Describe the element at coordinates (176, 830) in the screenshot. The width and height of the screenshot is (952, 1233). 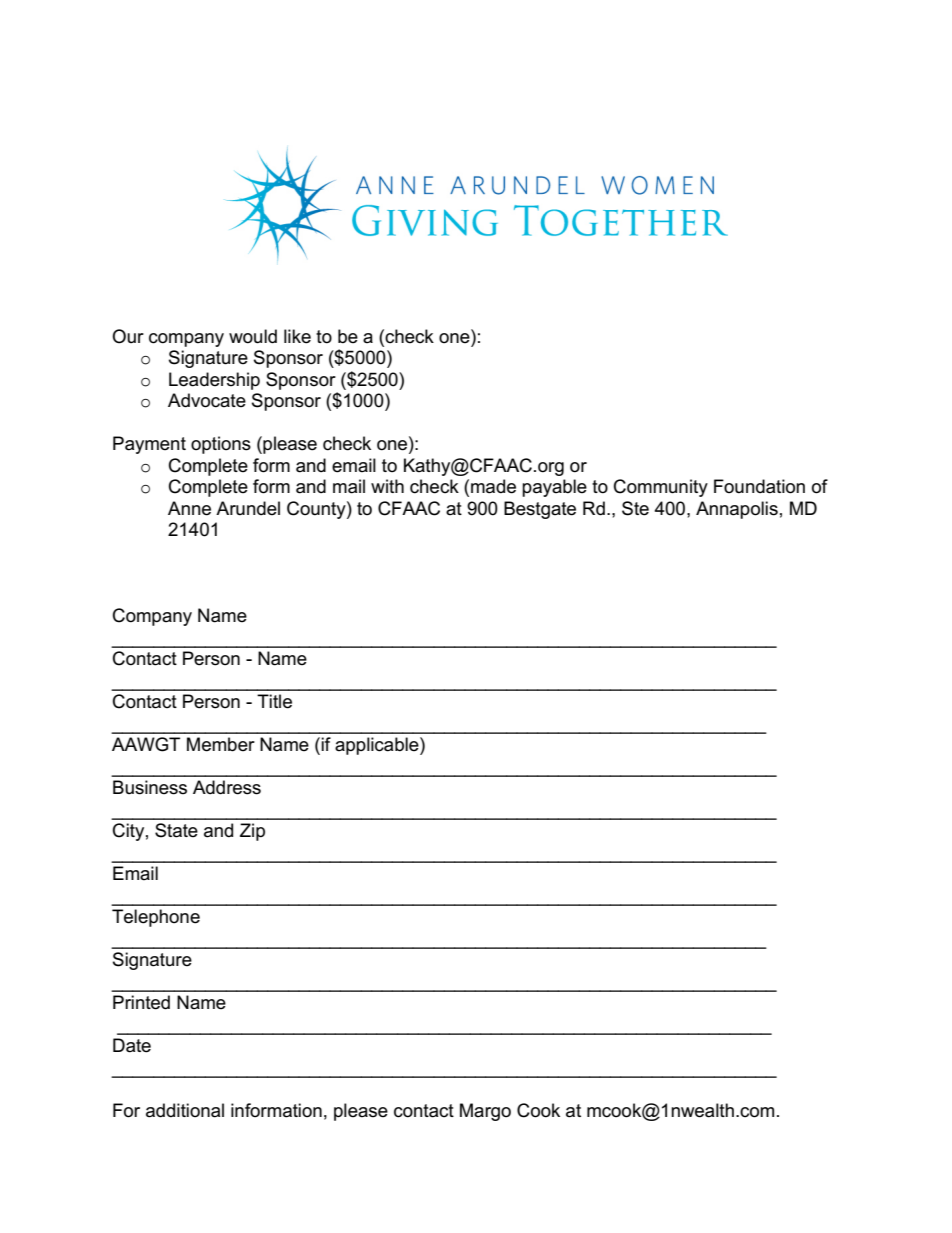
I see `State` at that location.
